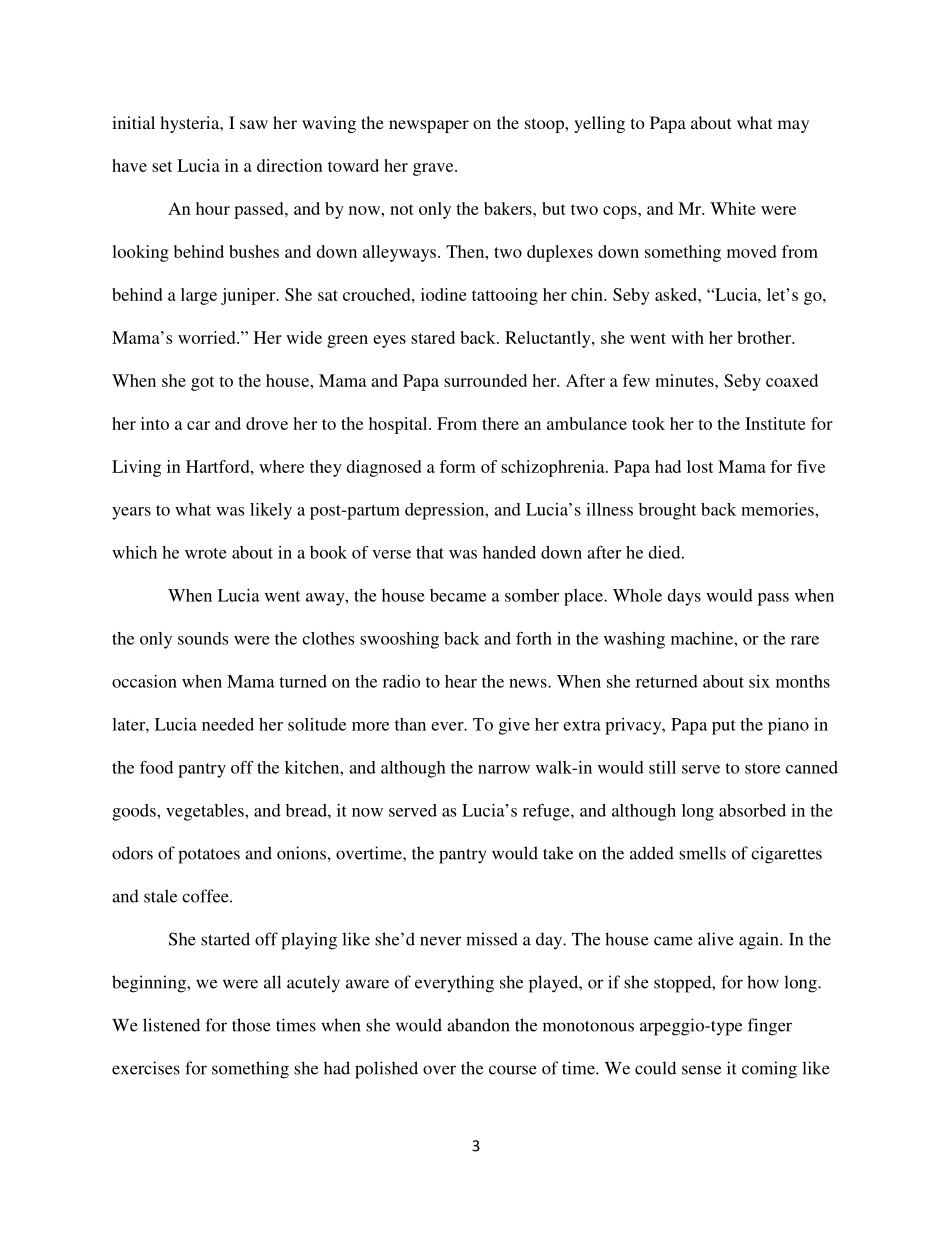 The height and width of the screenshot is (1233, 952). I want to click on vegetables, so click(206, 812).
